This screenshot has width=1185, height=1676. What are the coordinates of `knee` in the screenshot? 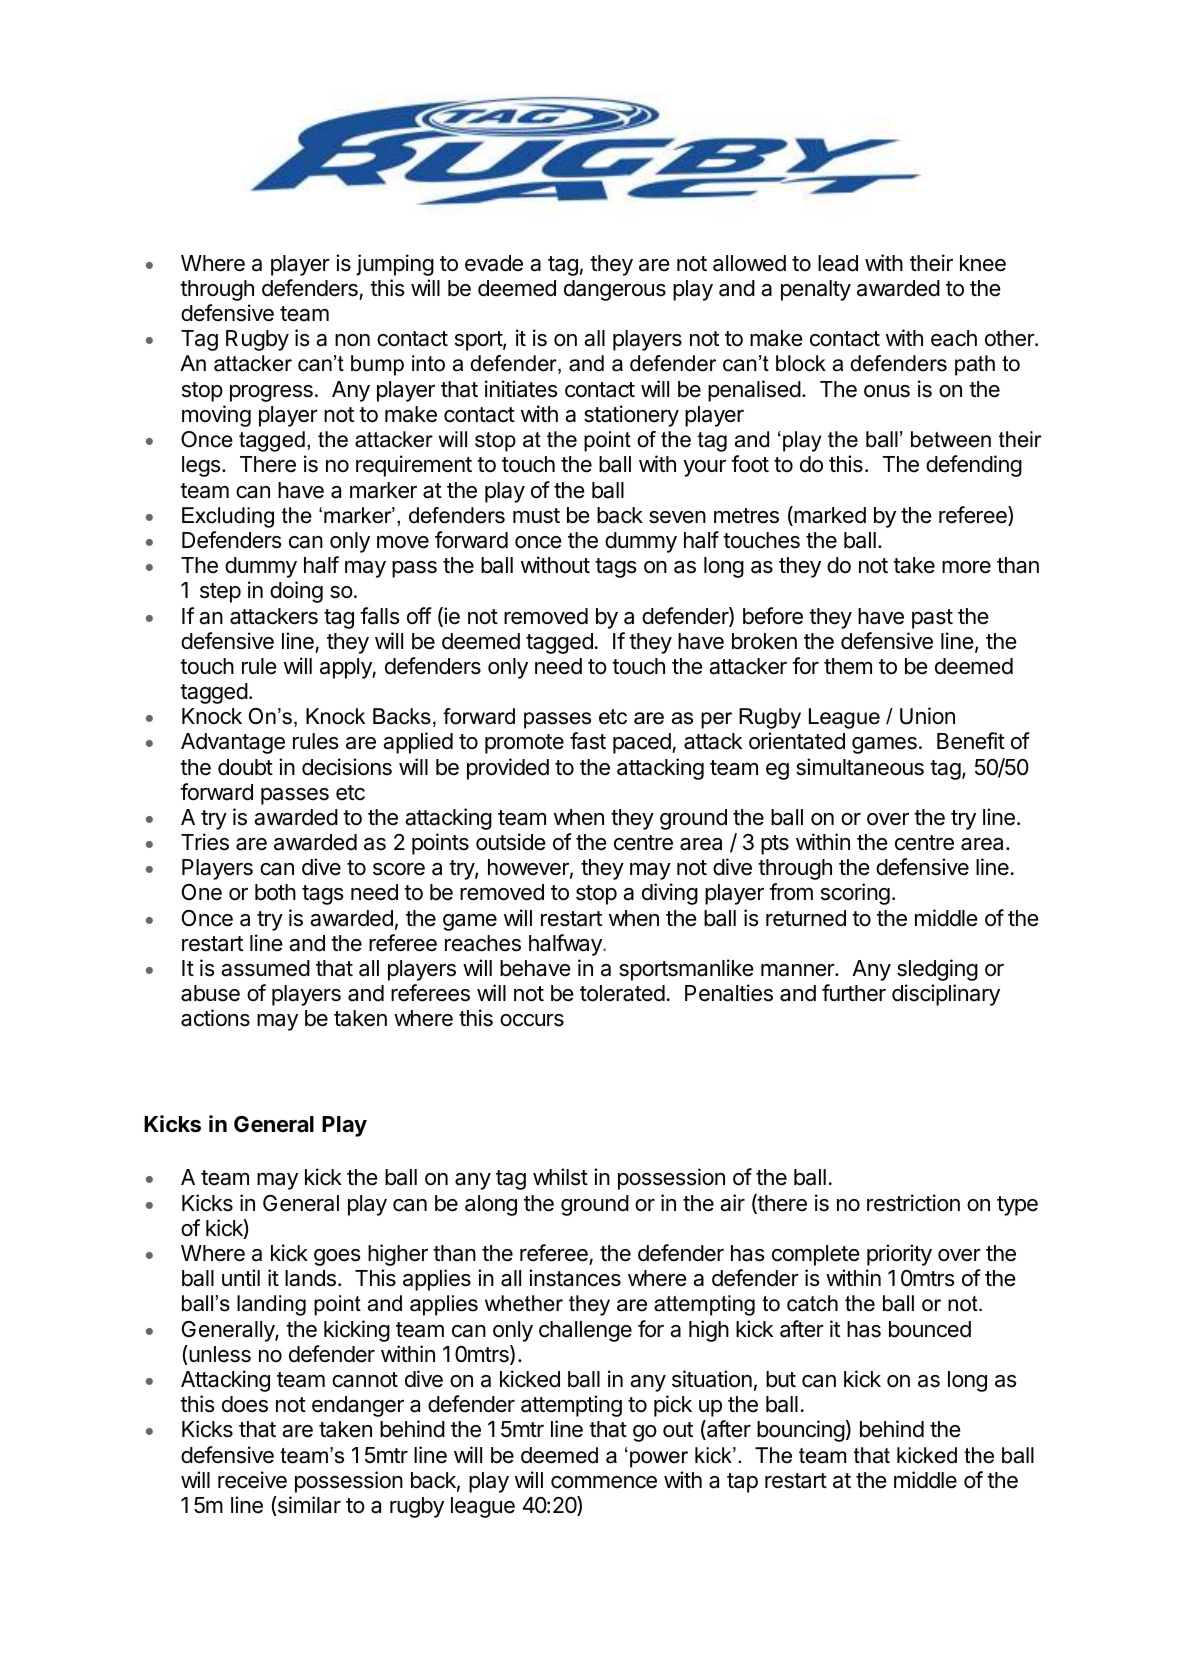 It's located at (983, 263).
